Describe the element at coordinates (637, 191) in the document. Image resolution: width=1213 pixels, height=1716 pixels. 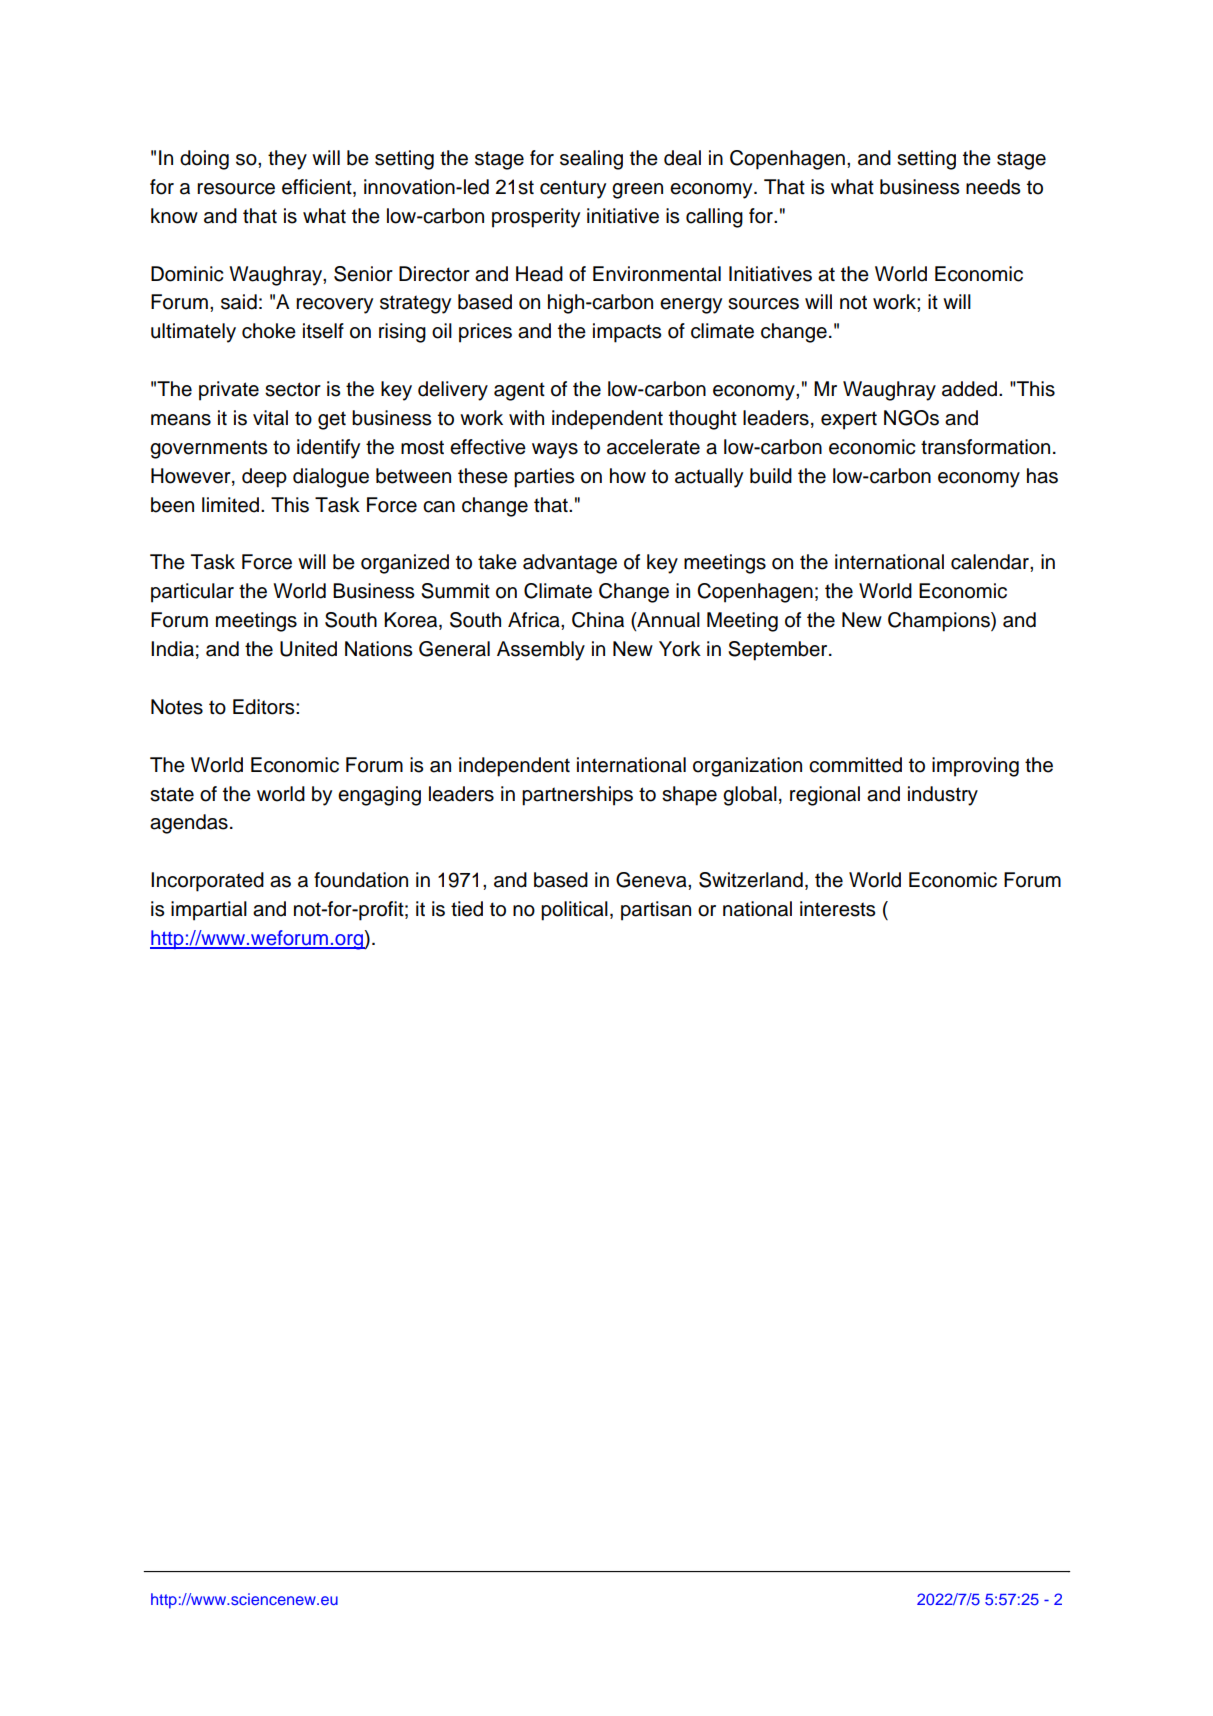
I see `green` at that location.
